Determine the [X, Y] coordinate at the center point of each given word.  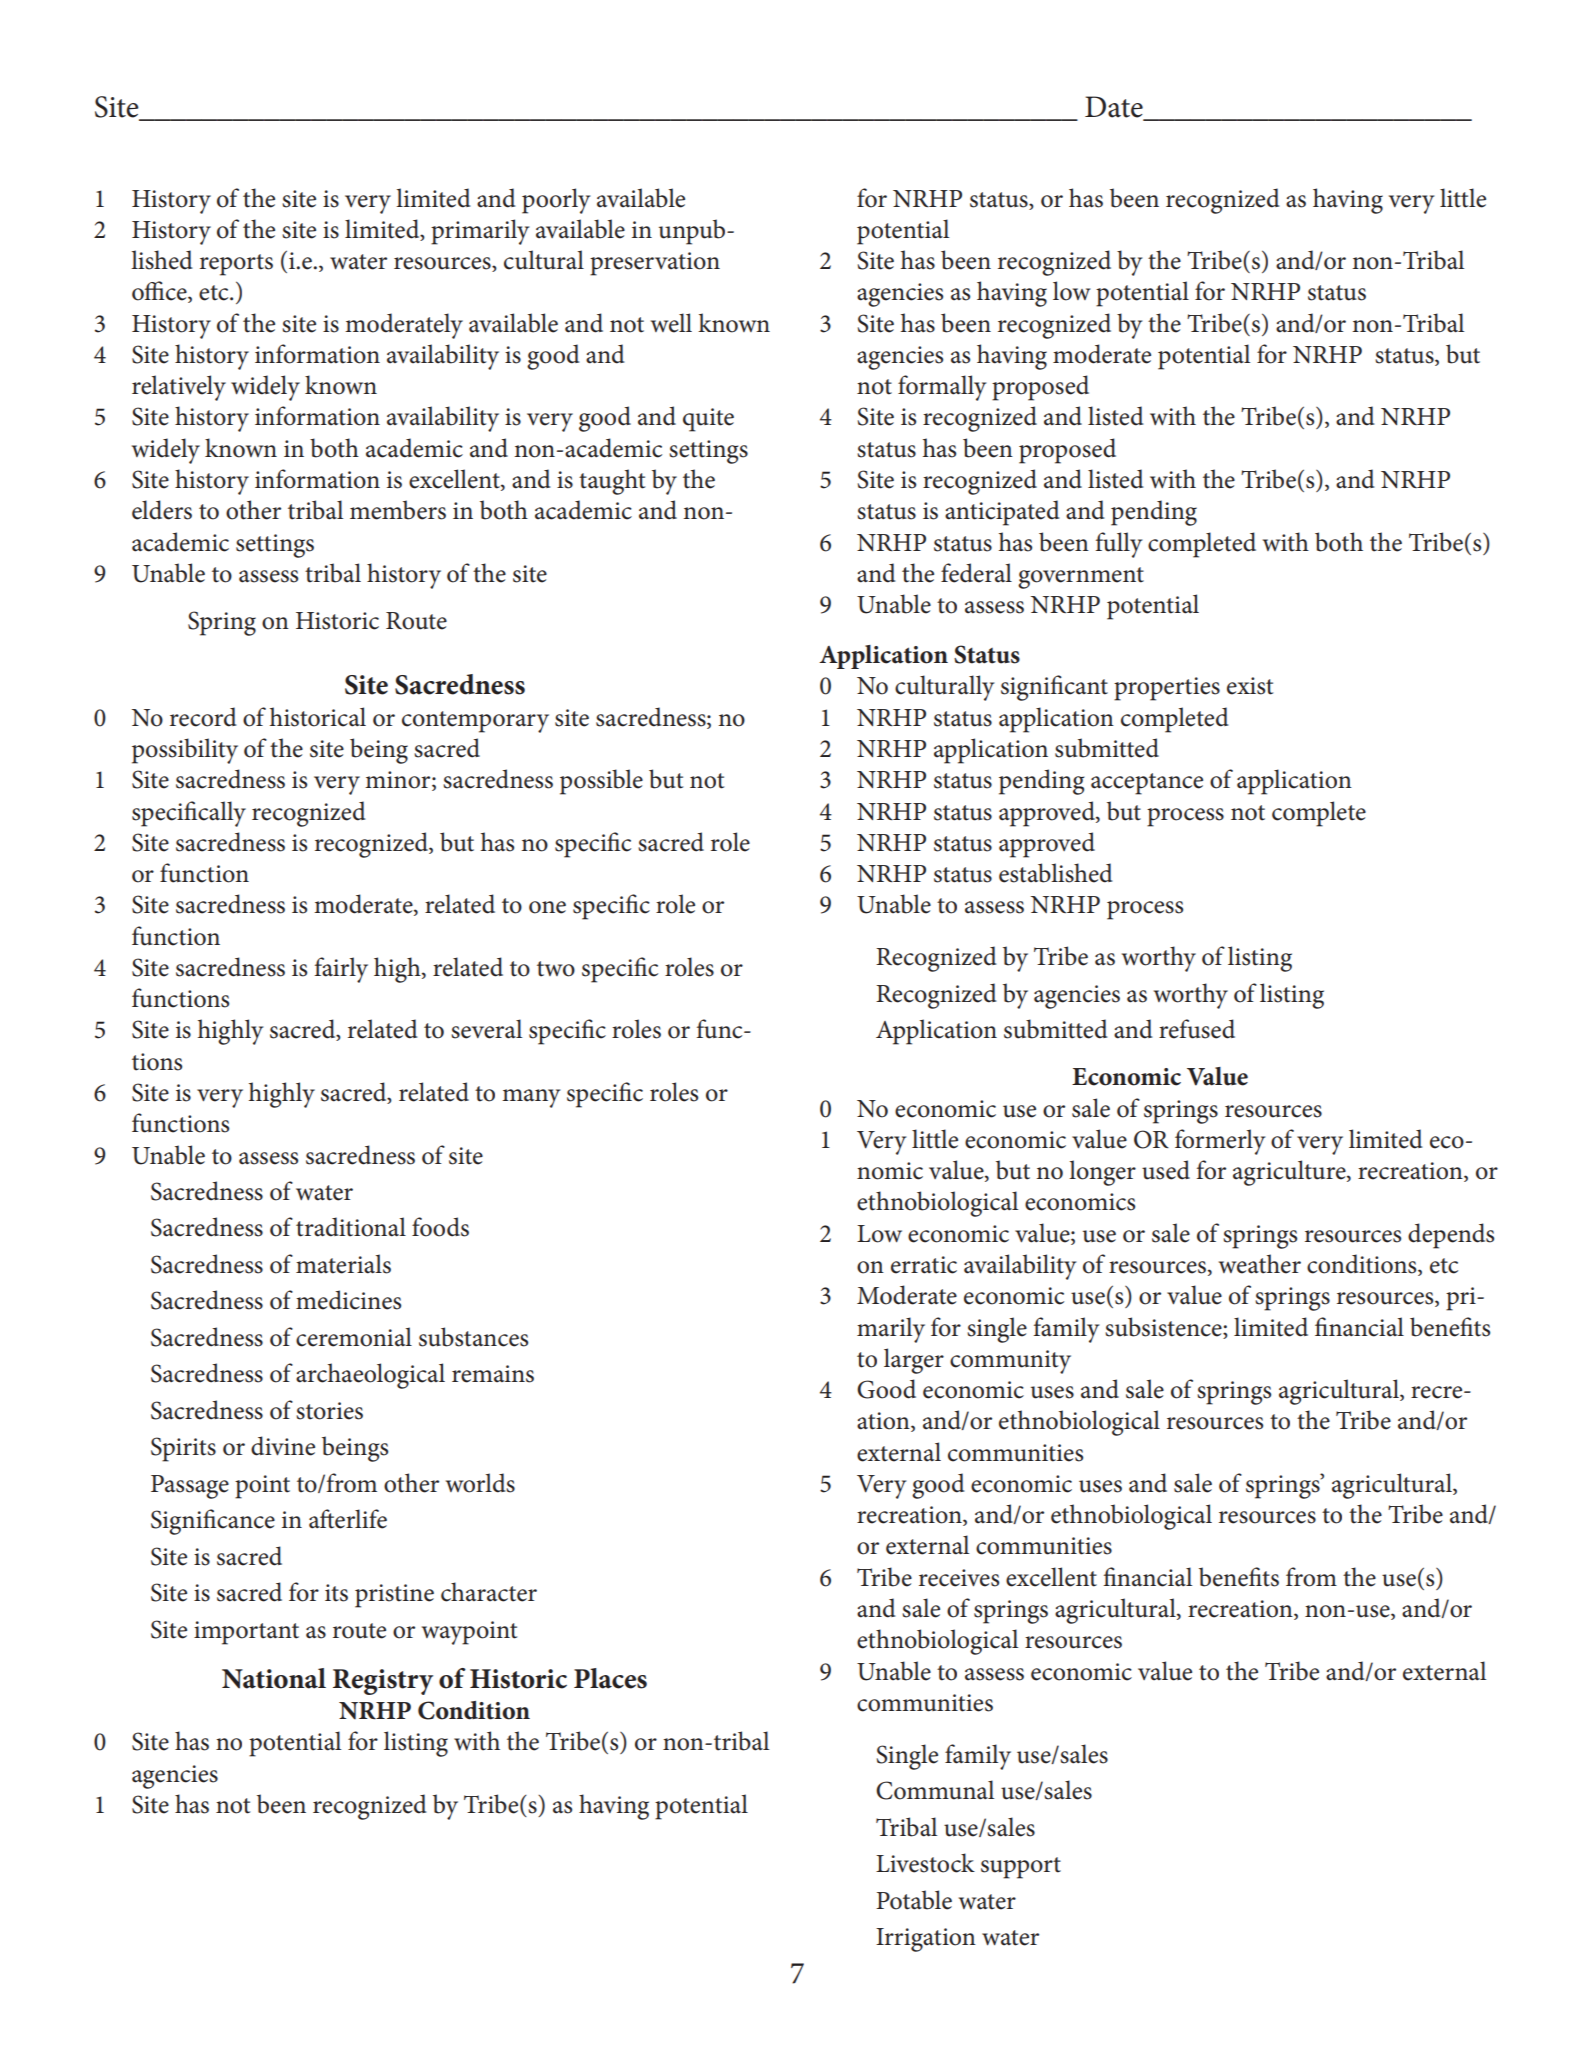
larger [914, 1361]
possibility [185, 751]
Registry [383, 1682]
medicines [348, 1300]
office [160, 292]
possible [601, 782]
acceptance [1147, 784]
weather [1260, 1264]
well [671, 323]
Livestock [925, 1863]
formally [942, 388]
